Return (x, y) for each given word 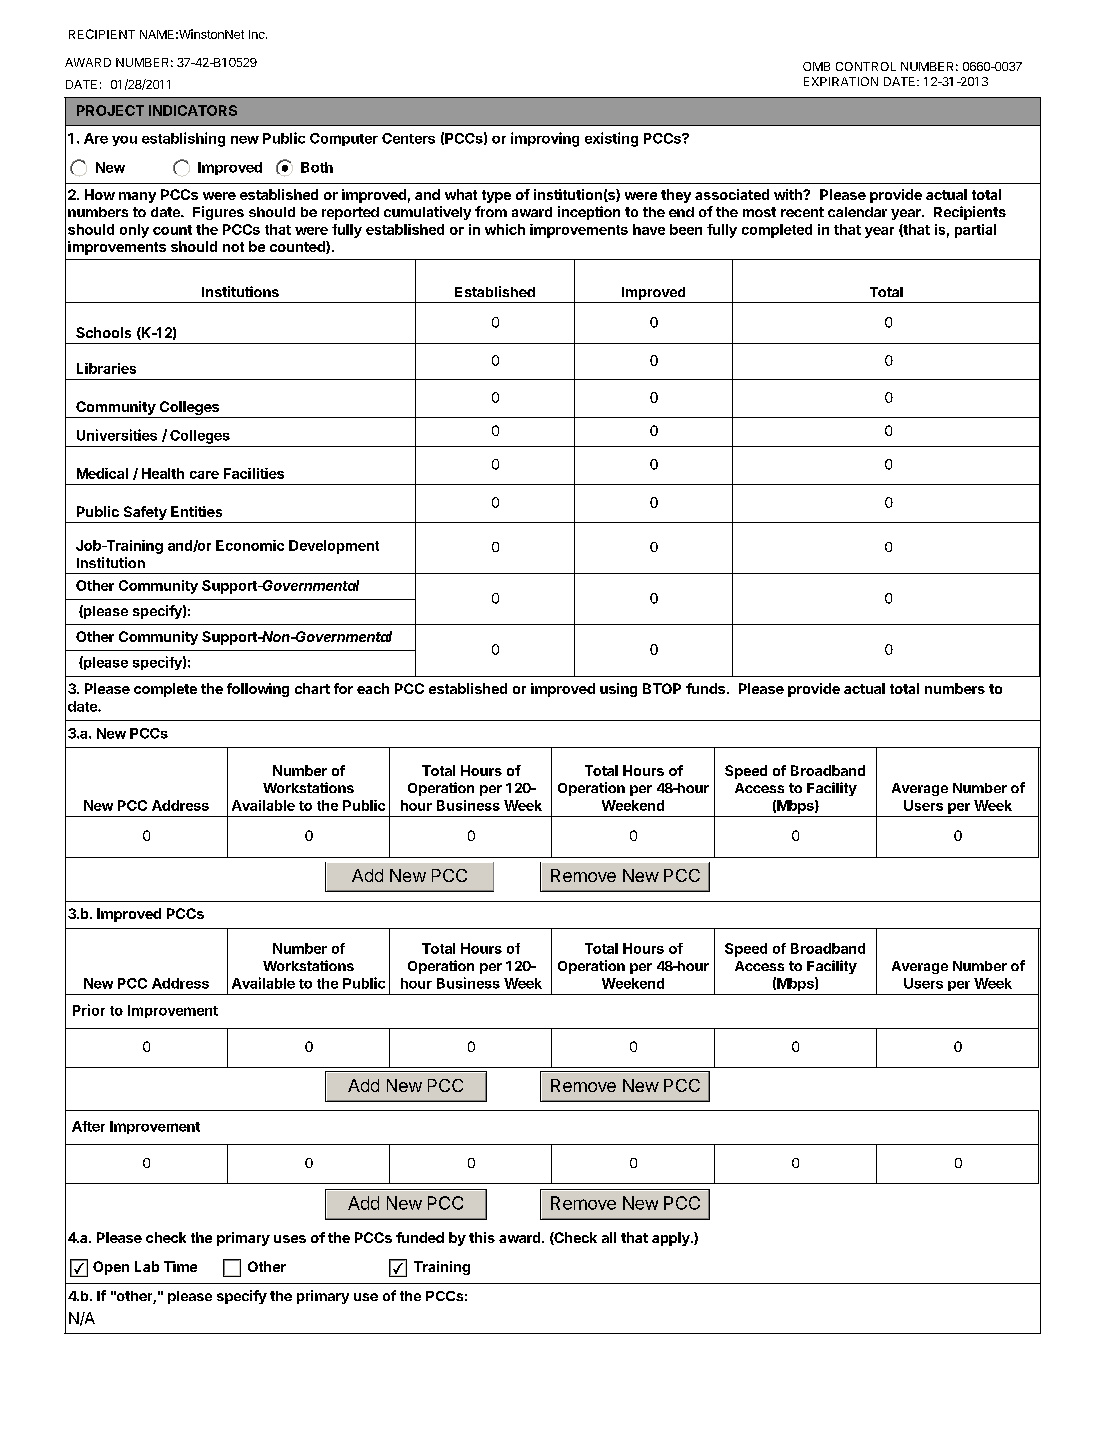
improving (545, 139)
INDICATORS (193, 110)
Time (180, 1266)
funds (707, 688)
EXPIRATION (841, 81)
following (258, 690)
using (618, 690)
